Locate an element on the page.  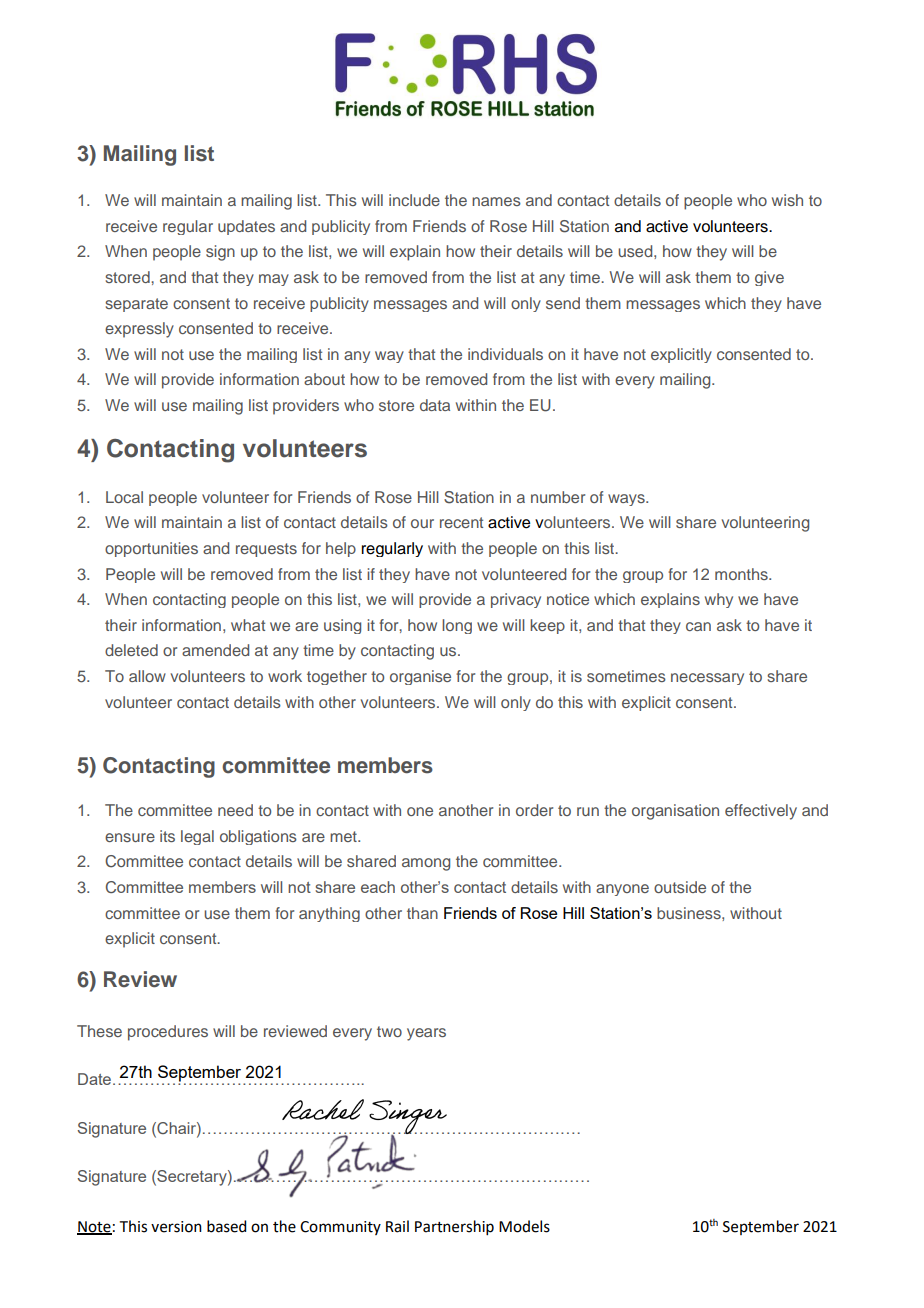
include is located at coordinates (414, 200).
